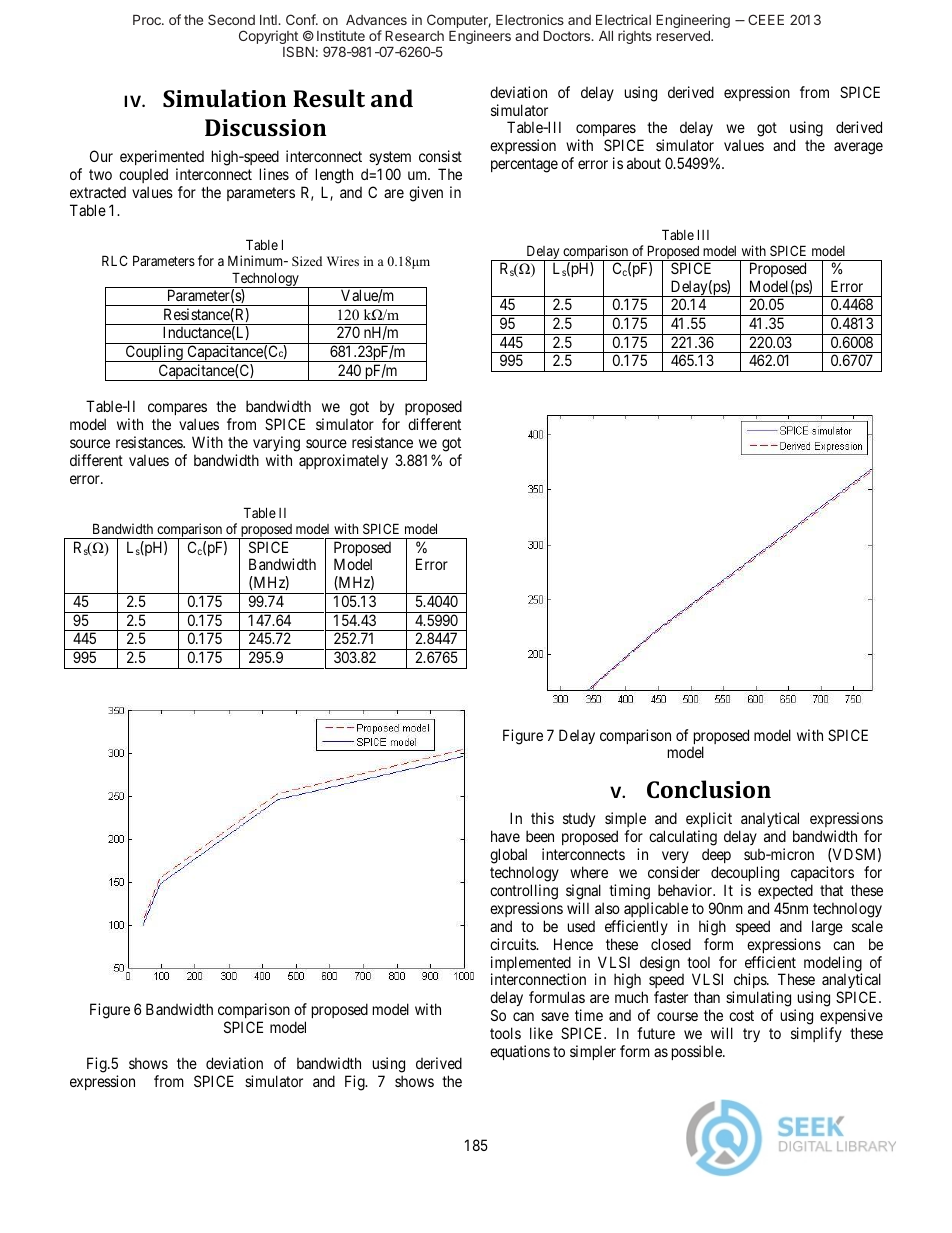 This document has width=952, height=1233. What do you see at coordinates (858, 148) in the document?
I see `average` at bounding box center [858, 148].
